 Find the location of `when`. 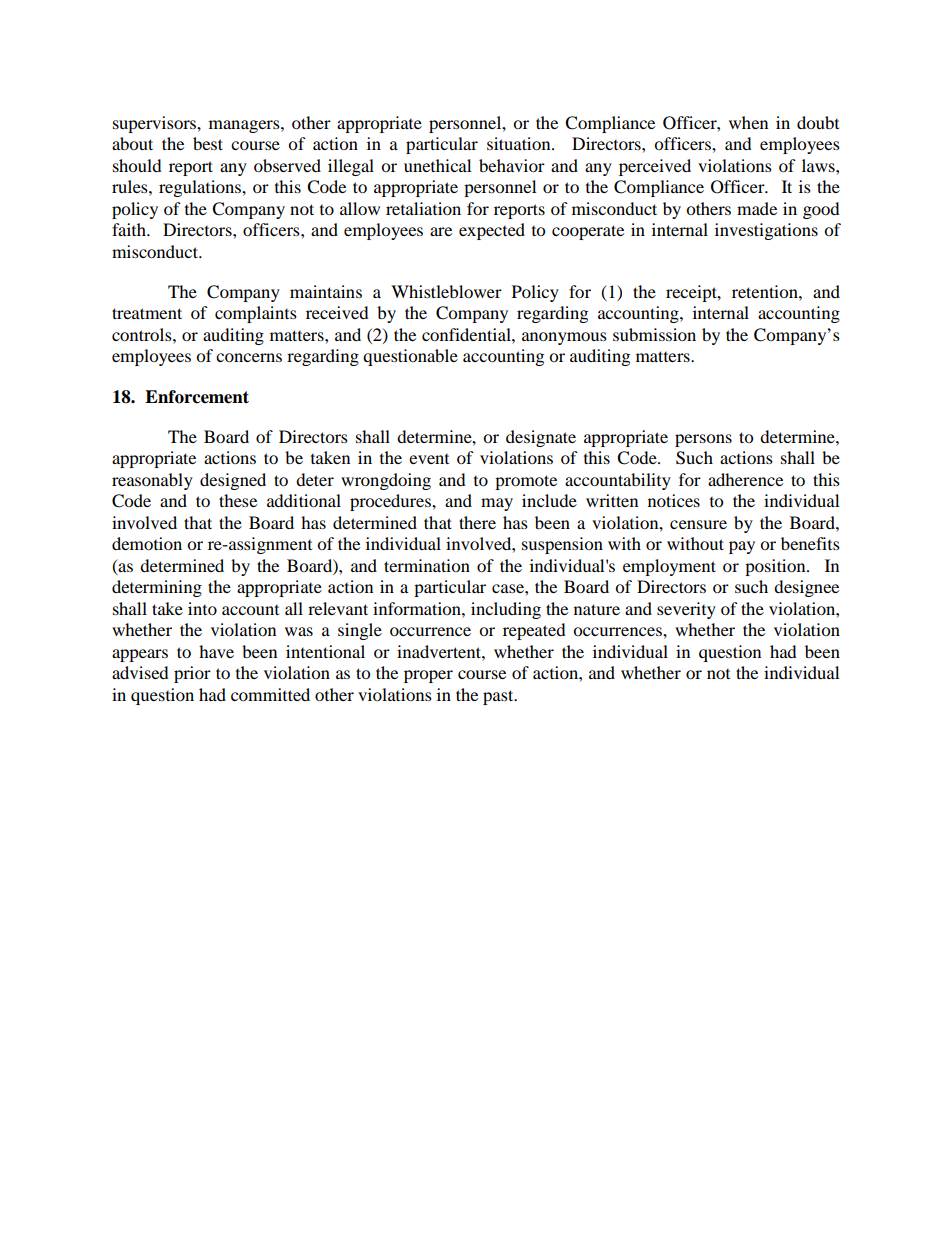

when is located at coordinates (748, 122).
